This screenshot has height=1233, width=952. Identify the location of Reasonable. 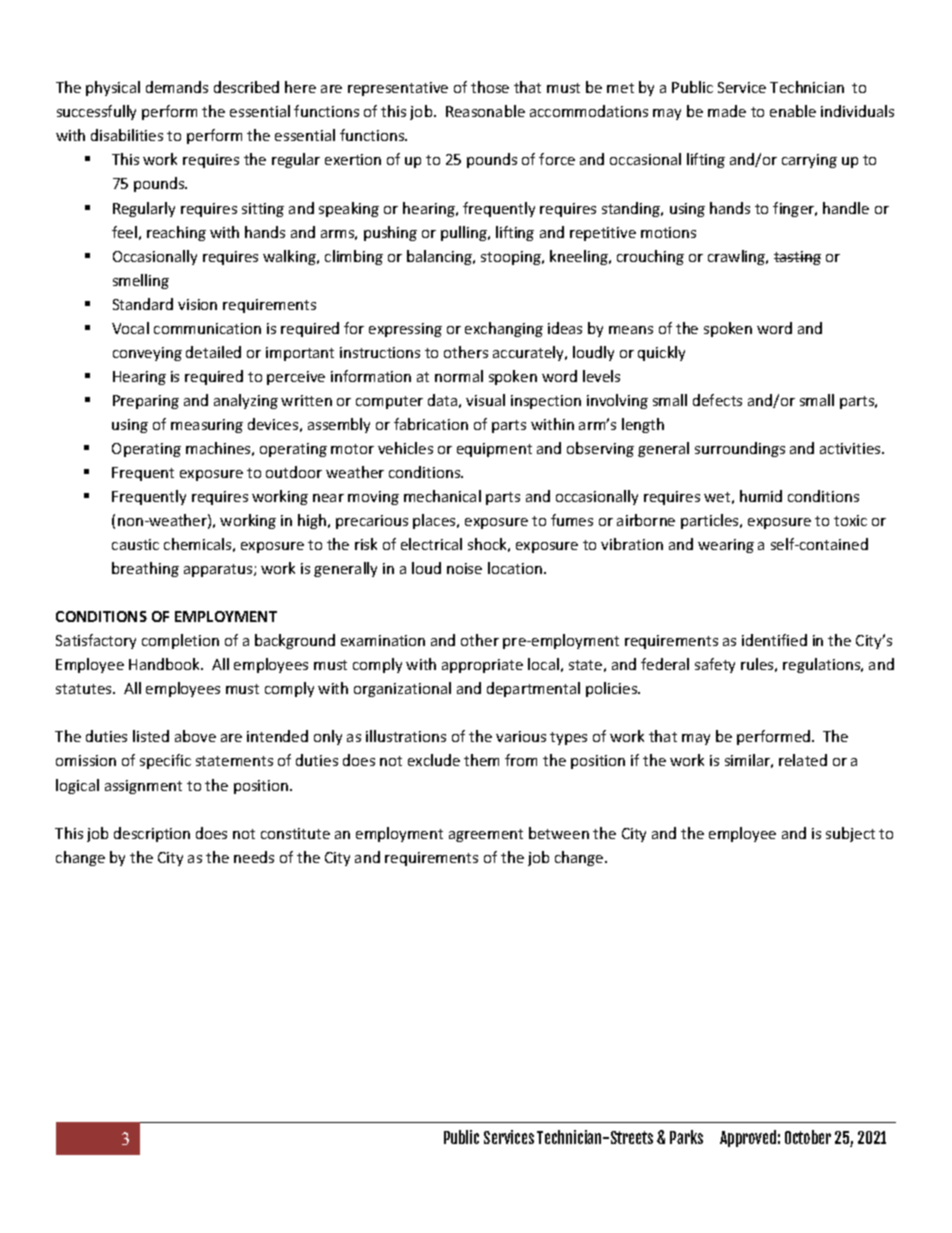
(485, 111).
